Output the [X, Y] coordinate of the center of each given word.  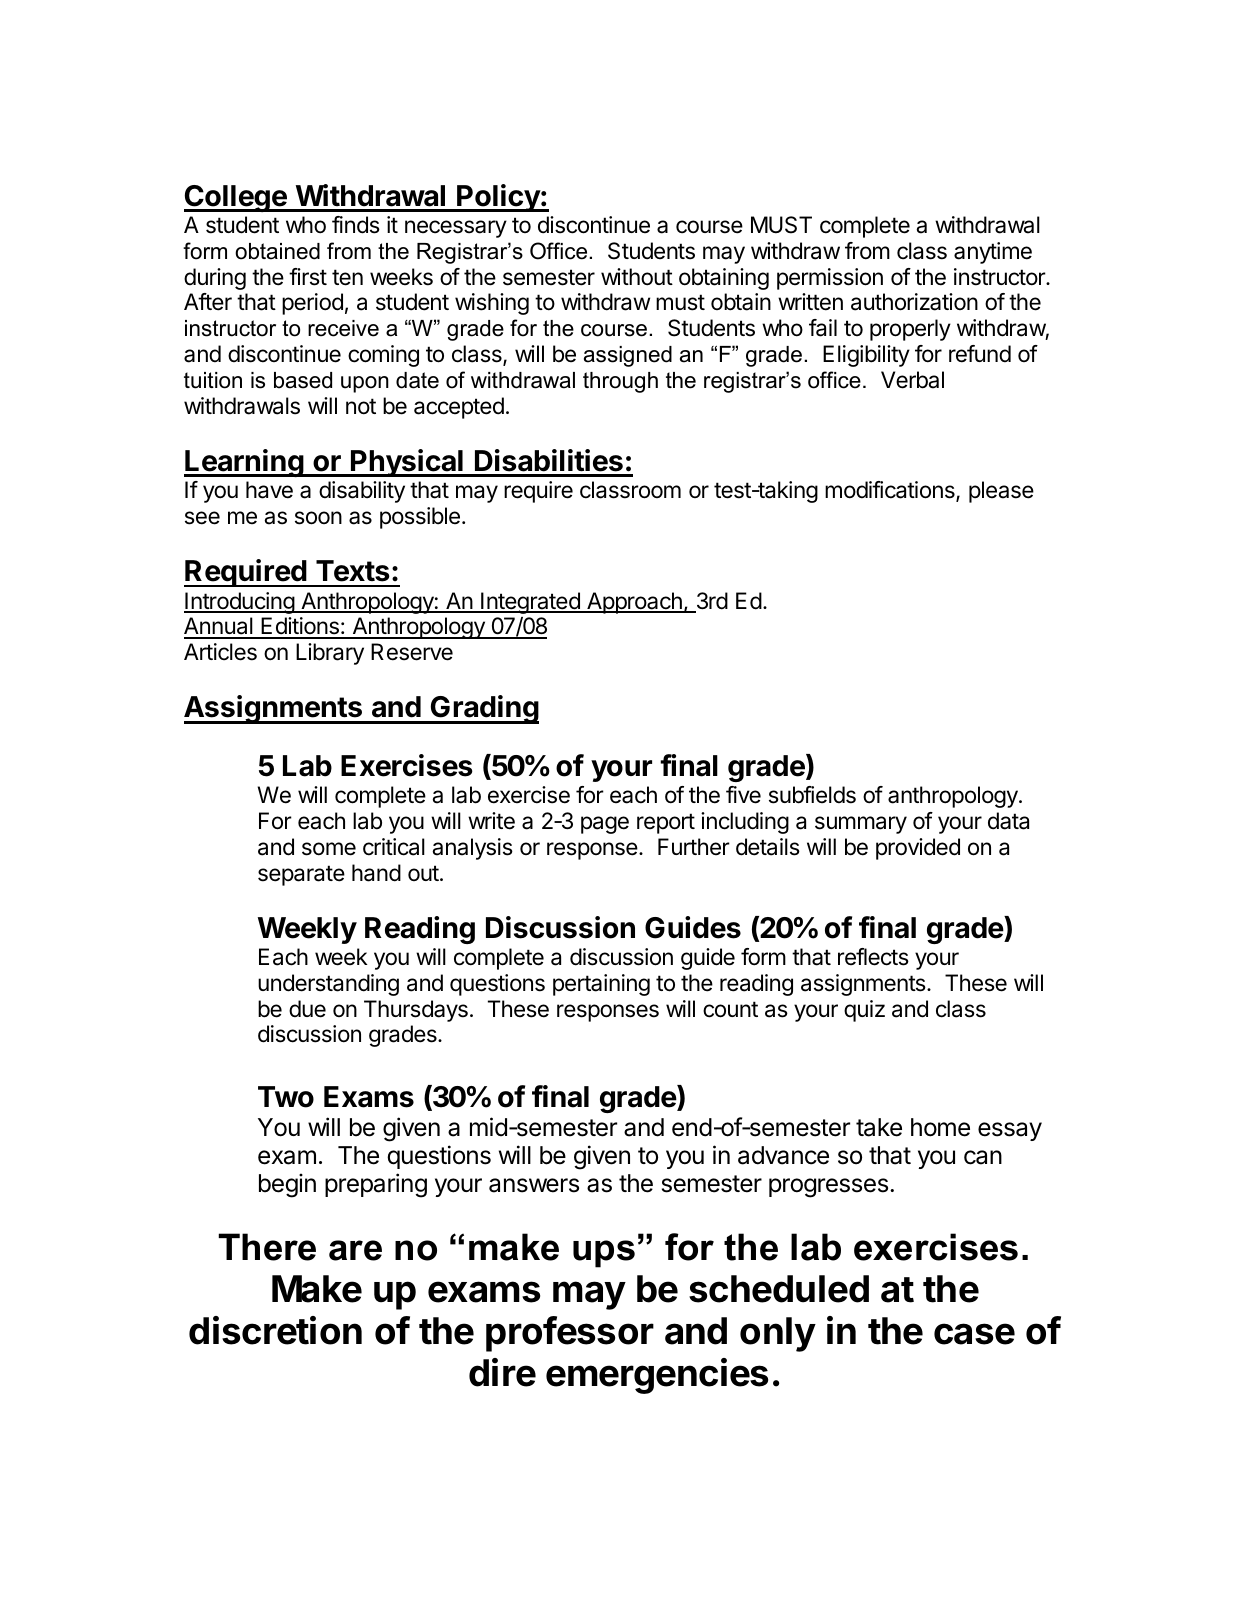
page [605, 825]
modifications [891, 491]
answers [534, 1185]
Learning [244, 463]
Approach [634, 603]
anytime [993, 253]
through [620, 382]
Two [286, 1097]
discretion [275, 1330]
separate [301, 875]
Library [330, 654]
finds [356, 225]
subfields [812, 795]
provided [918, 849]
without [637, 277]
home [940, 1127]
